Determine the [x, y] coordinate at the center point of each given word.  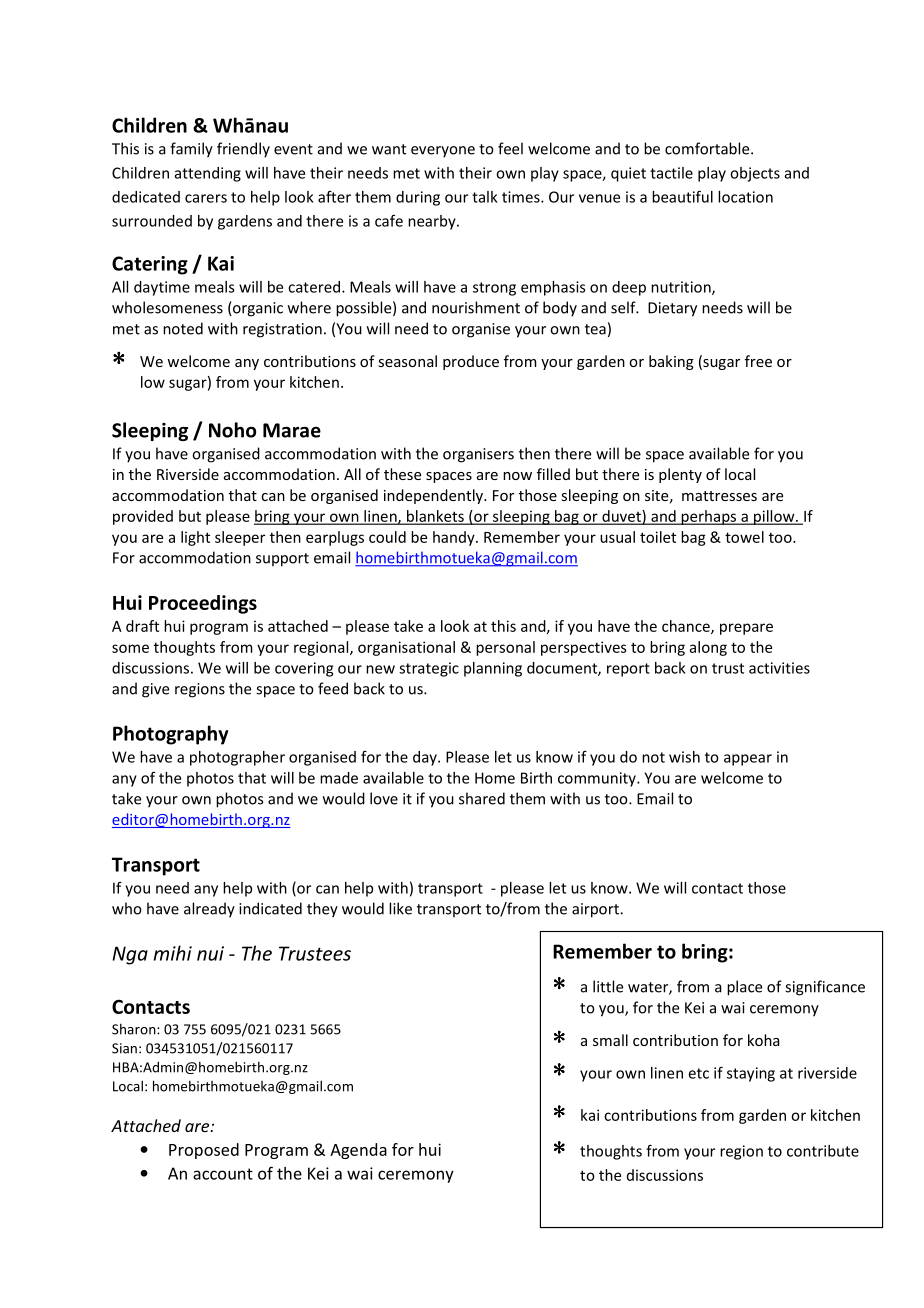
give [155, 690]
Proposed [204, 1151]
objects [755, 174]
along [708, 648]
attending [208, 174]
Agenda [358, 1151]
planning [493, 669]
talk [485, 197]
